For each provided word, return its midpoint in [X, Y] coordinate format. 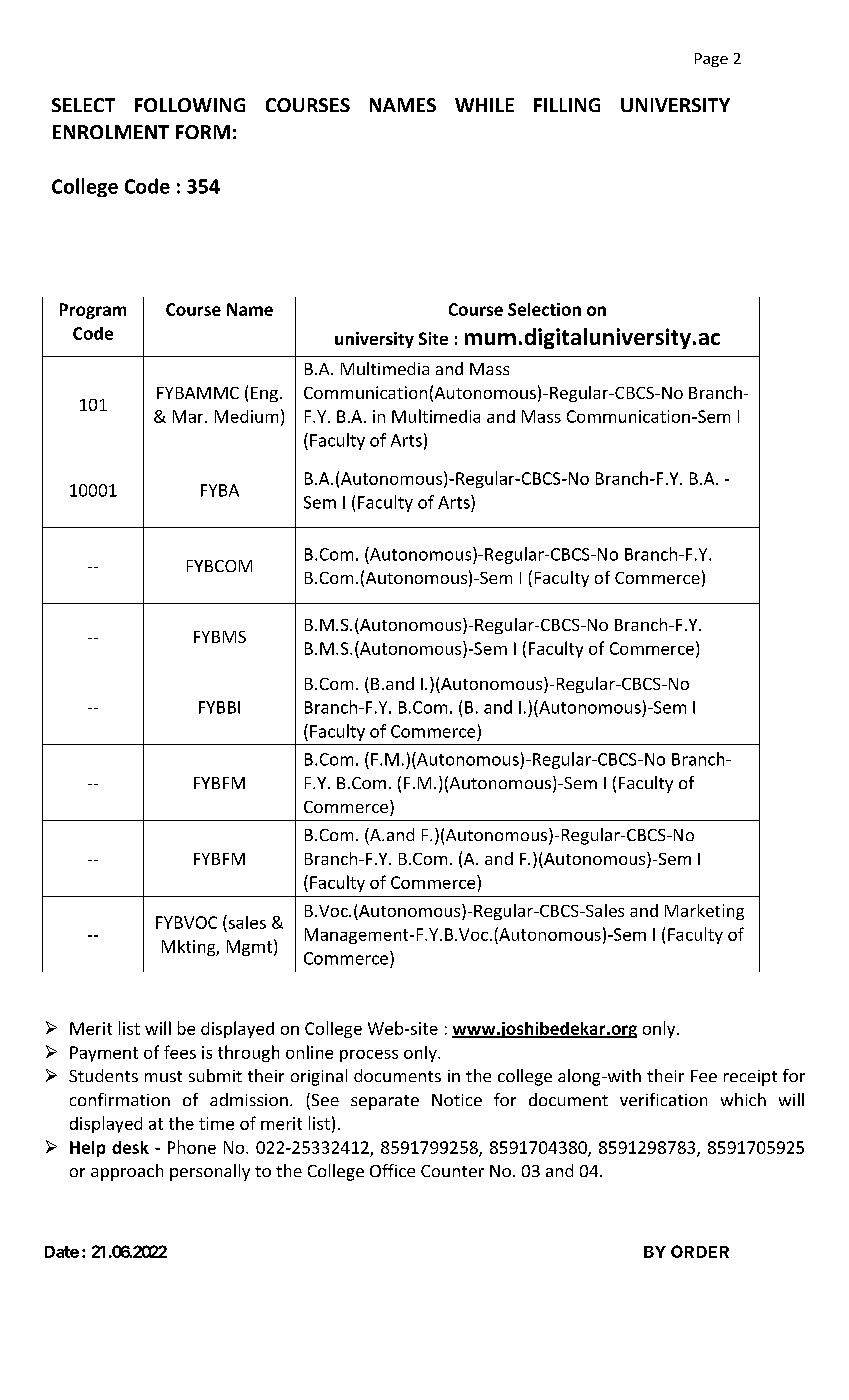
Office [392, 1170]
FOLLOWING [190, 105]
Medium [246, 416]
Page [711, 60]
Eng [264, 394]
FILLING [567, 105]
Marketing [704, 912]
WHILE [484, 105]
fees [180, 1052]
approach [127, 1172]
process [369, 1056]
